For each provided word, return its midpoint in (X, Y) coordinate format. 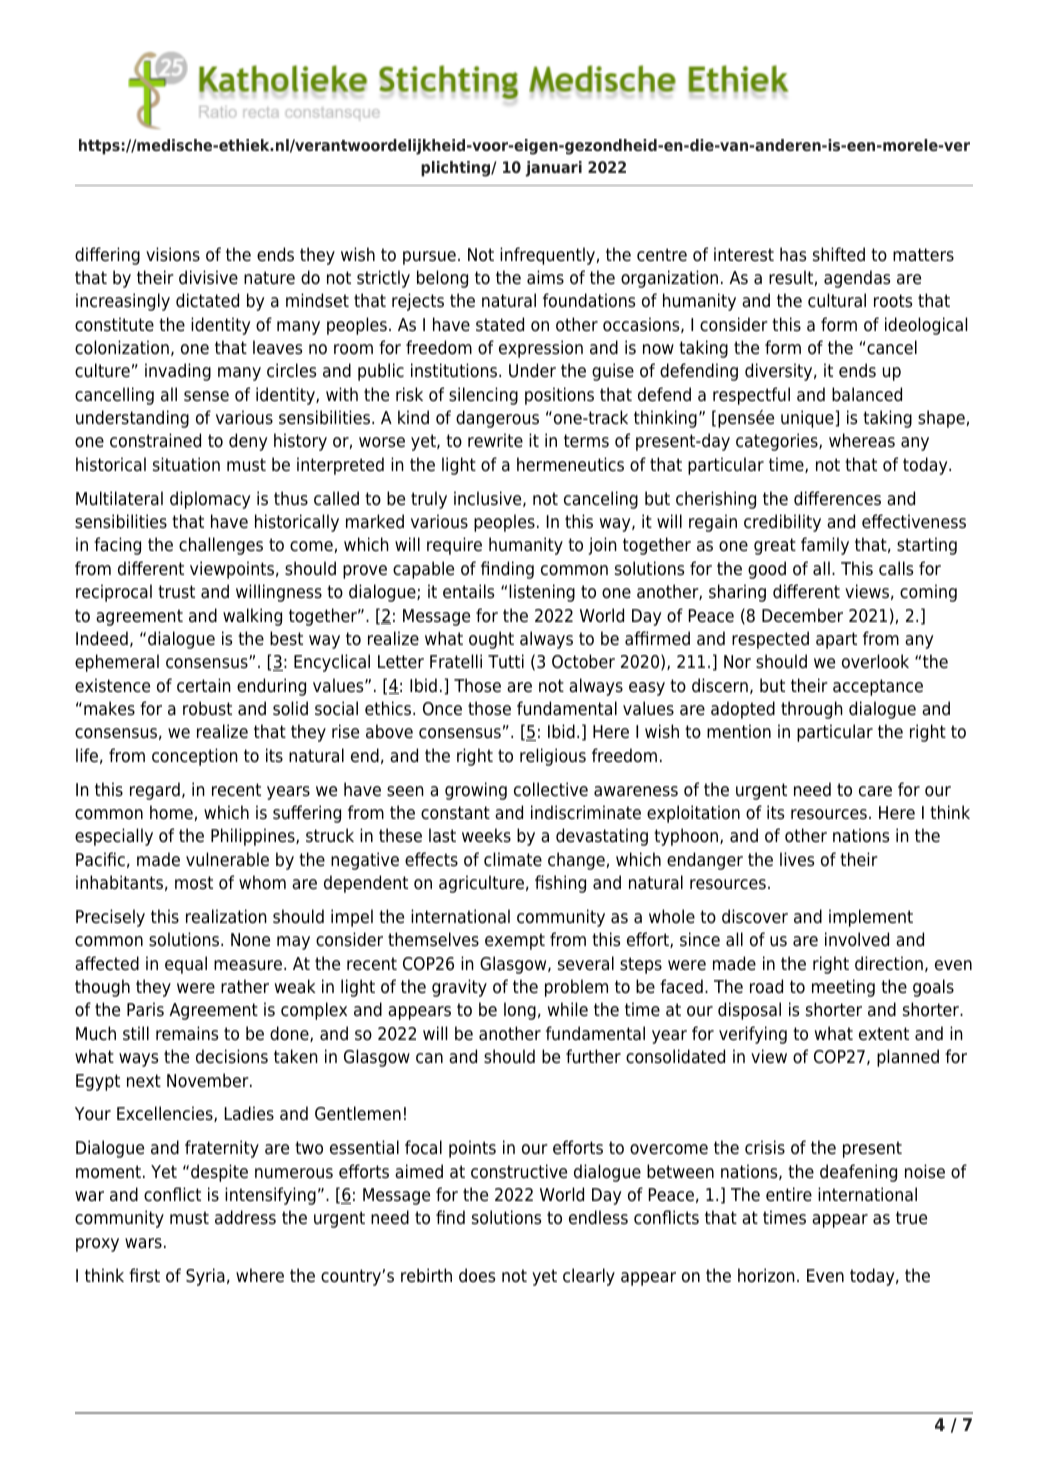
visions (173, 254)
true (911, 1218)
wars (143, 1243)
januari (553, 169)
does (477, 1275)
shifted (839, 254)
